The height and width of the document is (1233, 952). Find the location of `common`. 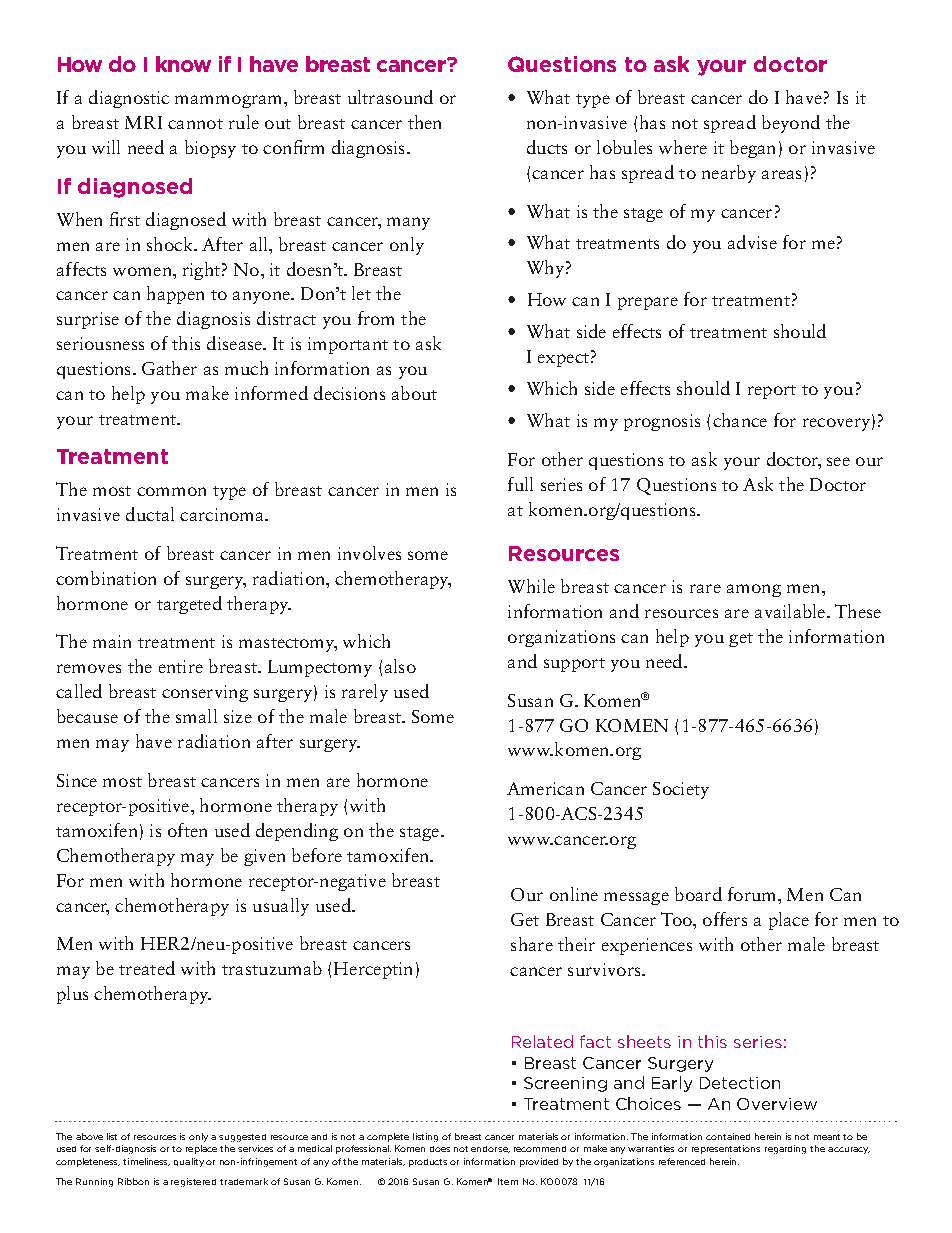

common is located at coordinates (171, 491).
